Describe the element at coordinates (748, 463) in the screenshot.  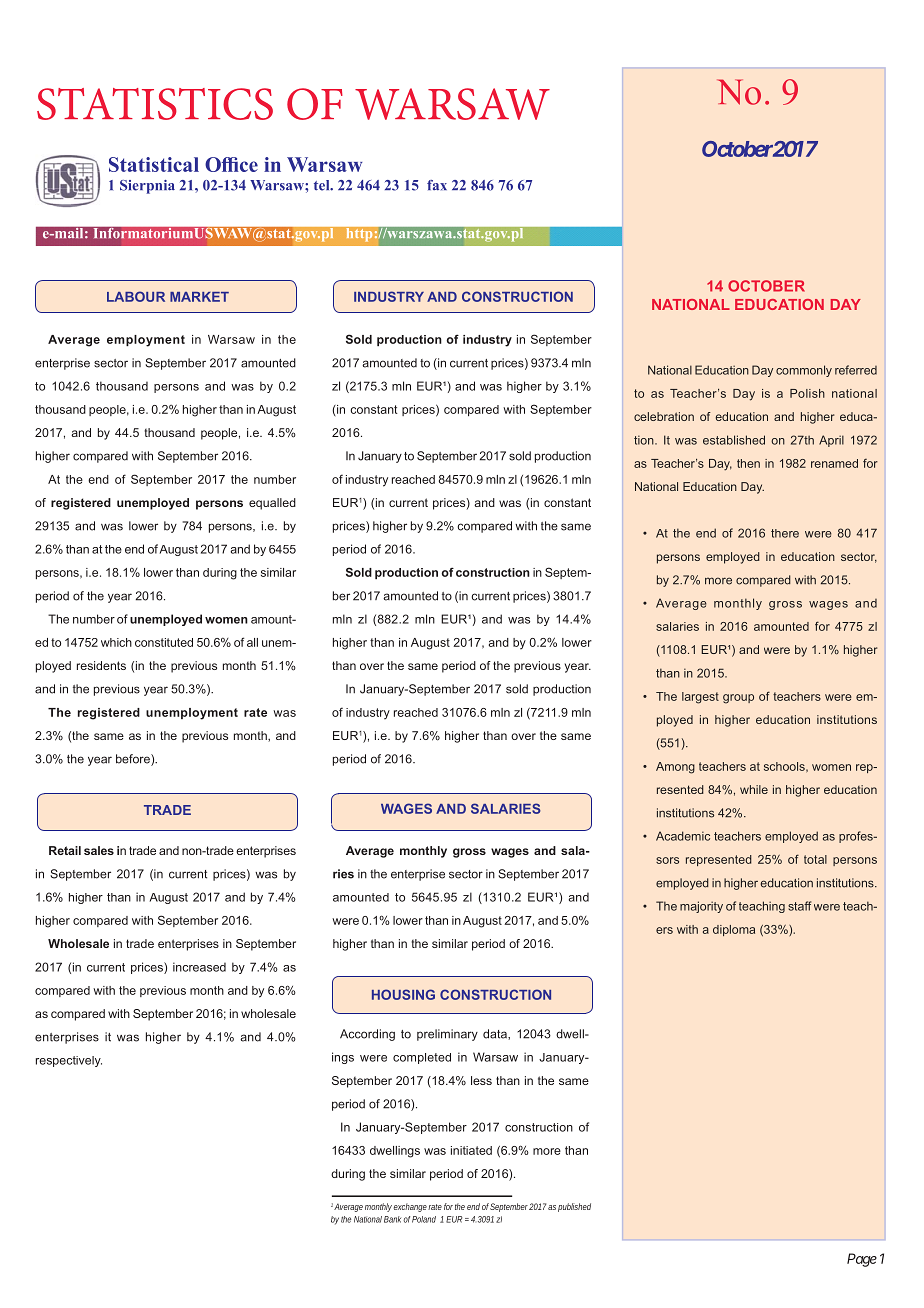
I see `then` at that location.
